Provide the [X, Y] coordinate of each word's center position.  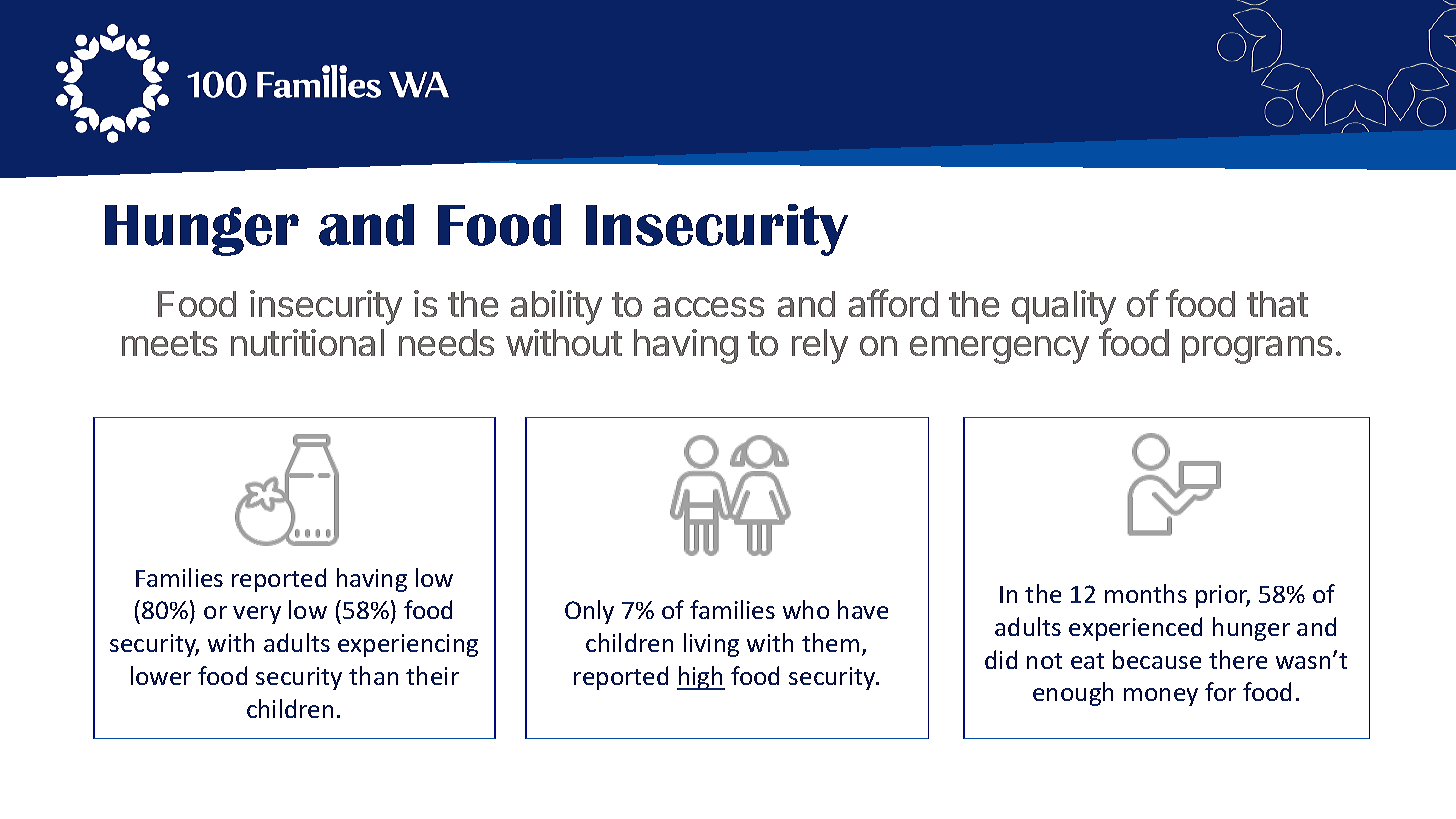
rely [820, 346]
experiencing [408, 645]
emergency [999, 350]
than [373, 675]
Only [589, 612]
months [1146, 593]
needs [446, 342]
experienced [1135, 629]
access [709, 307]
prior [1223, 596]
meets [169, 343]
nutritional [307, 342]
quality [1064, 307]
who [806, 609]
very [257, 615]
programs [1257, 350]
